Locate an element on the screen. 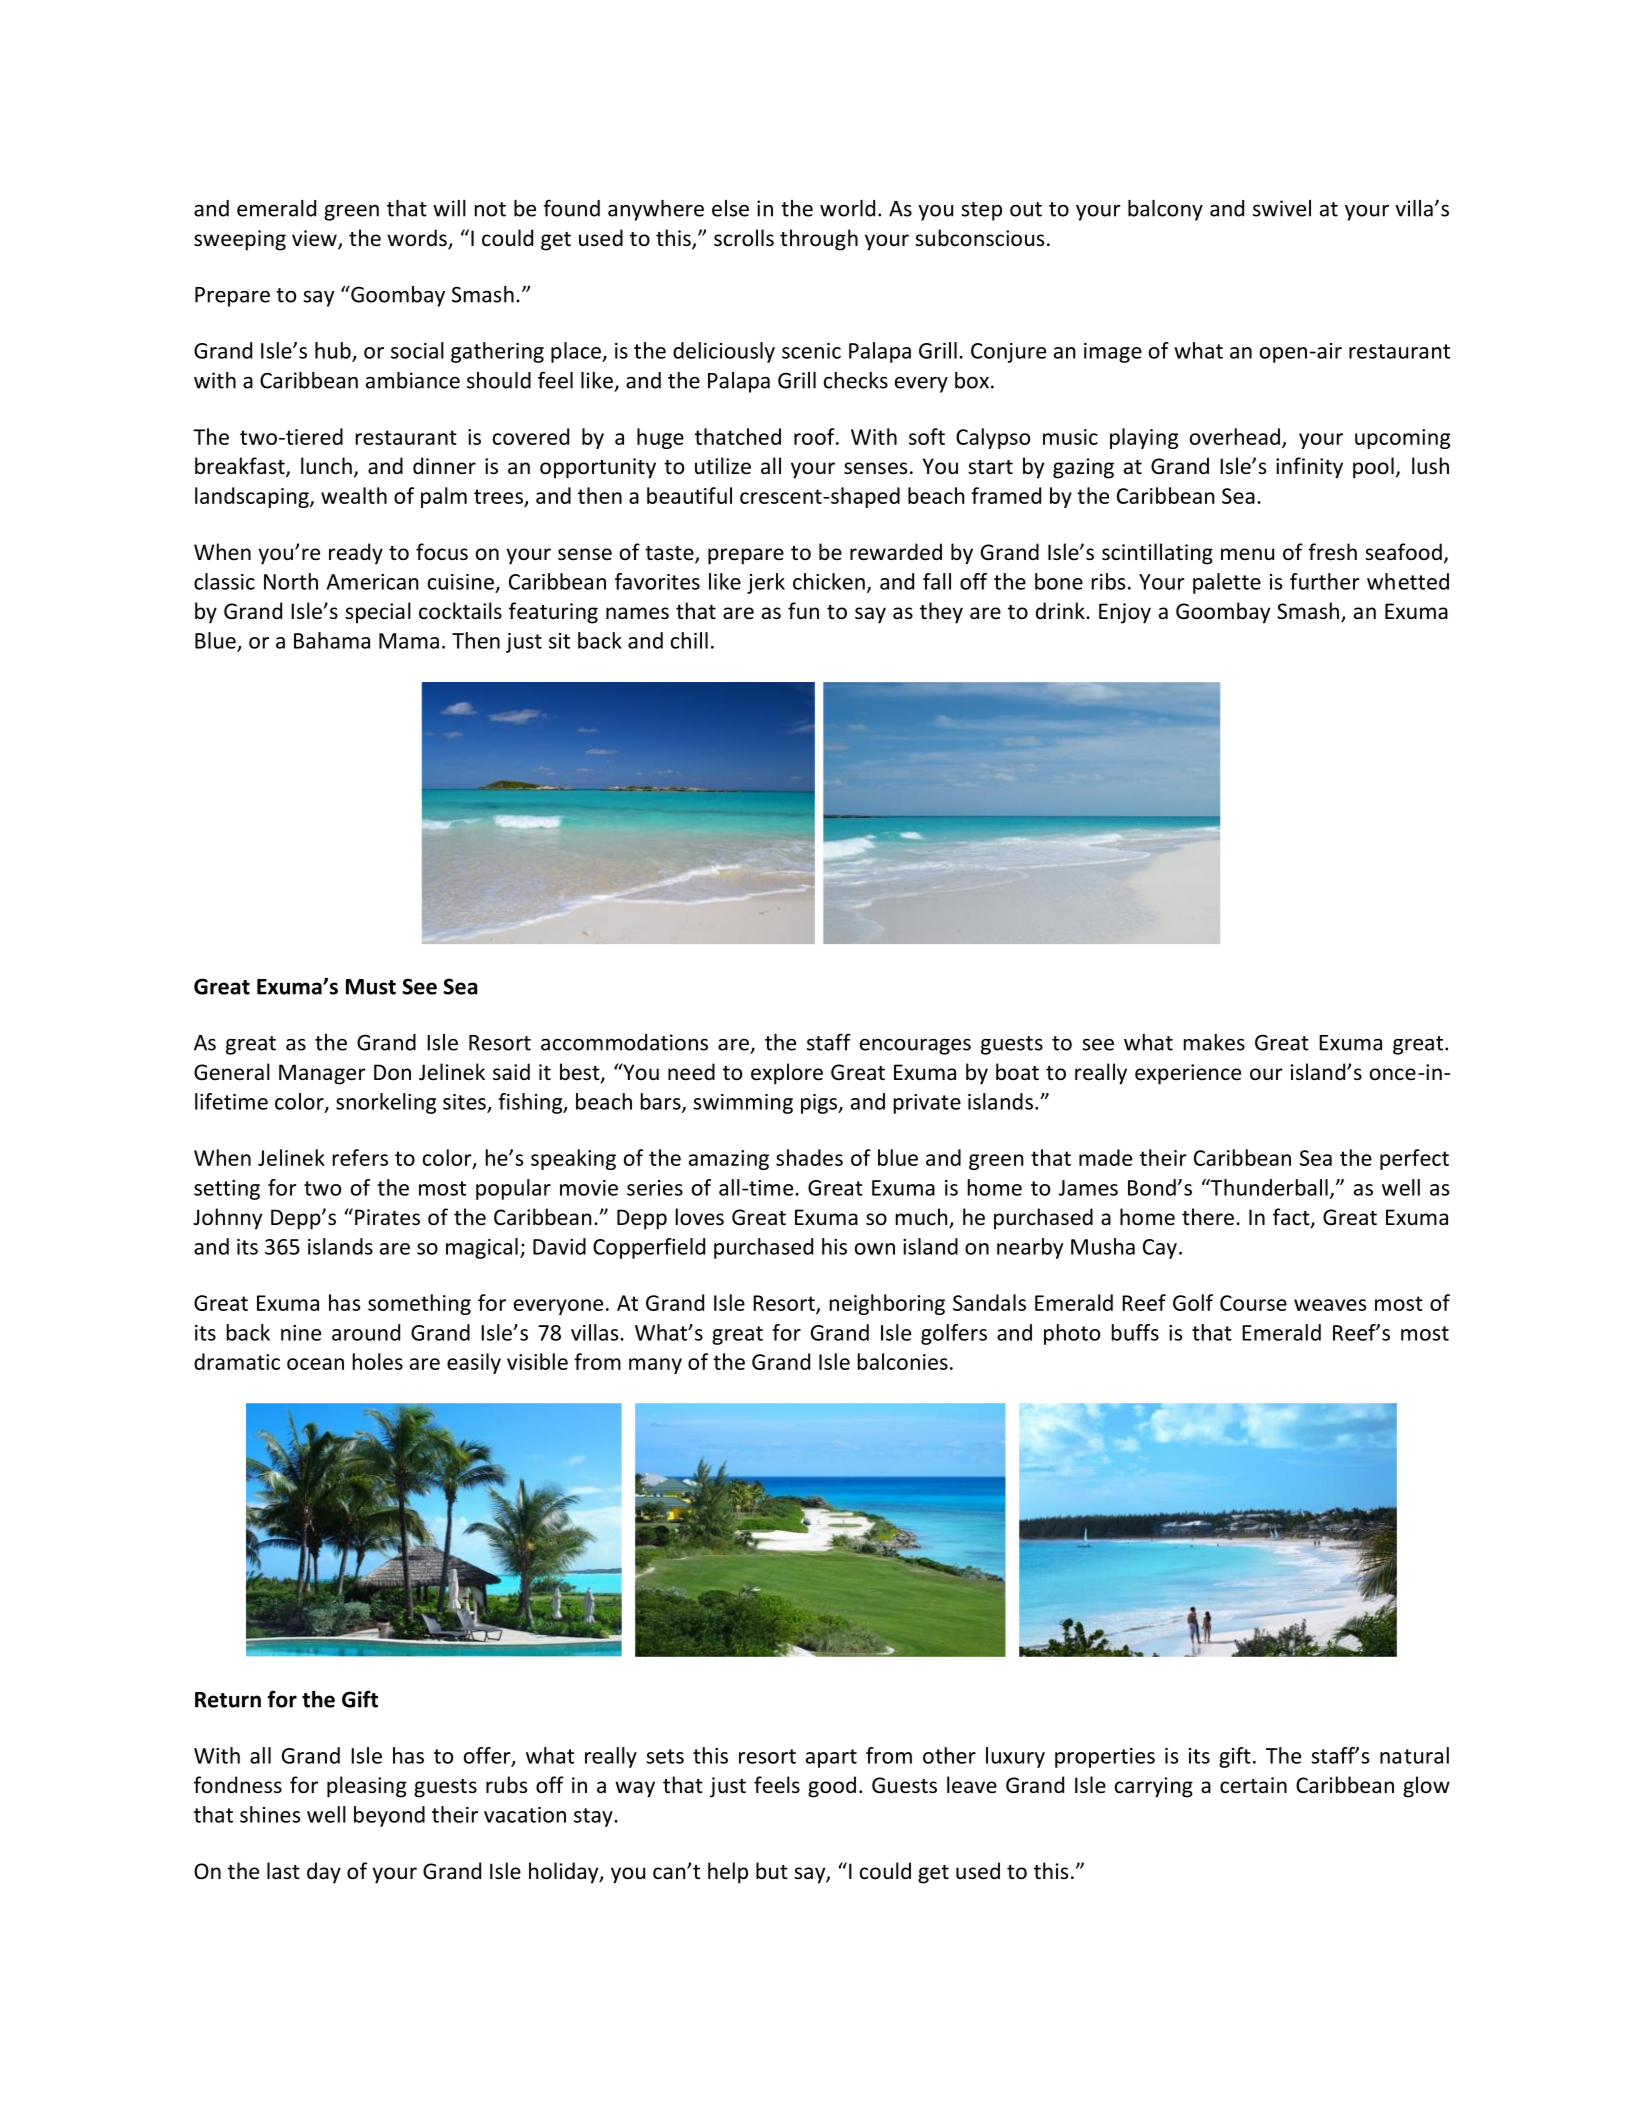 This screenshot has height=2128, width=1644. through is located at coordinates (819, 240).
